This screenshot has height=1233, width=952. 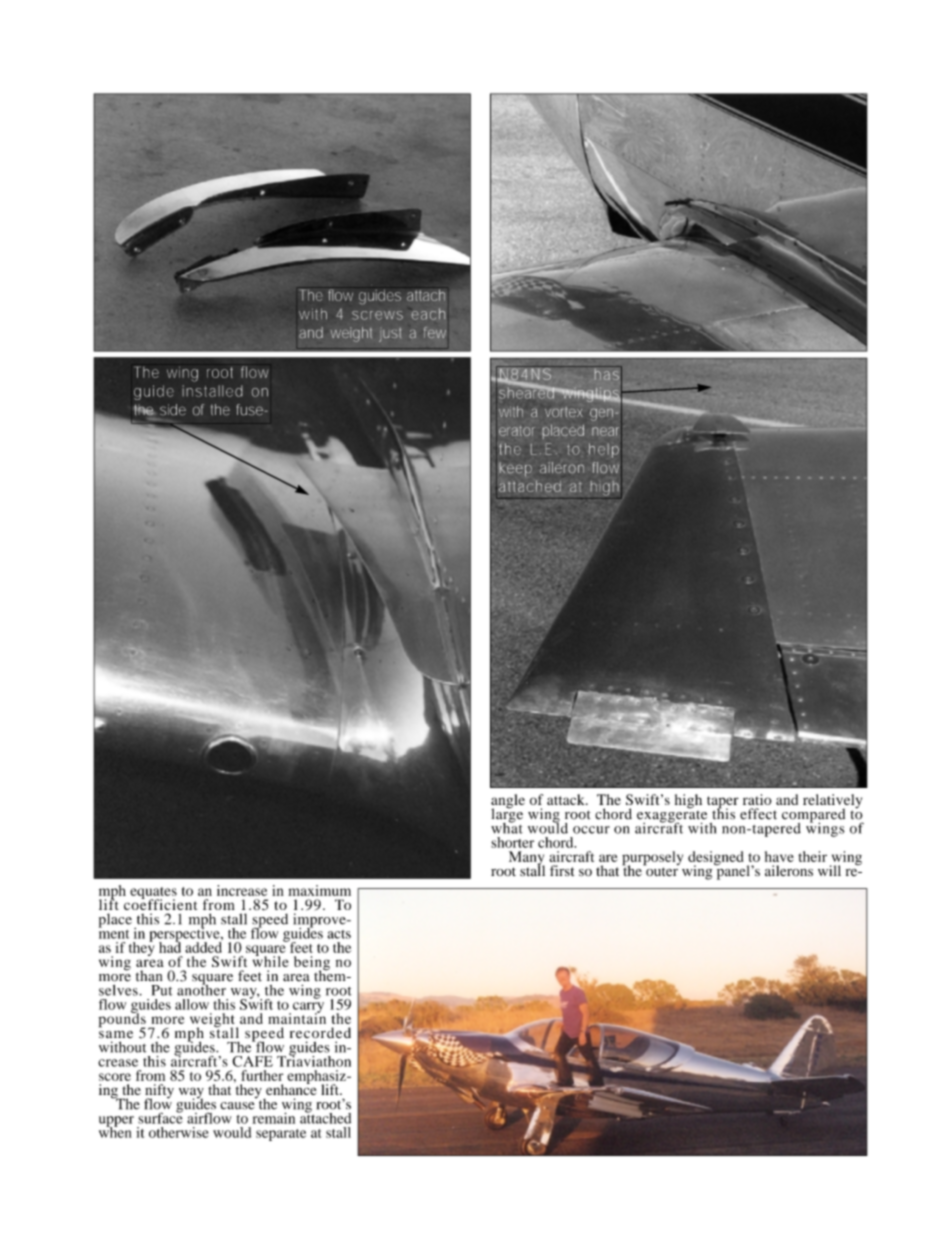 What do you see at coordinates (607, 431) in the screenshot?
I see `near` at bounding box center [607, 431].
